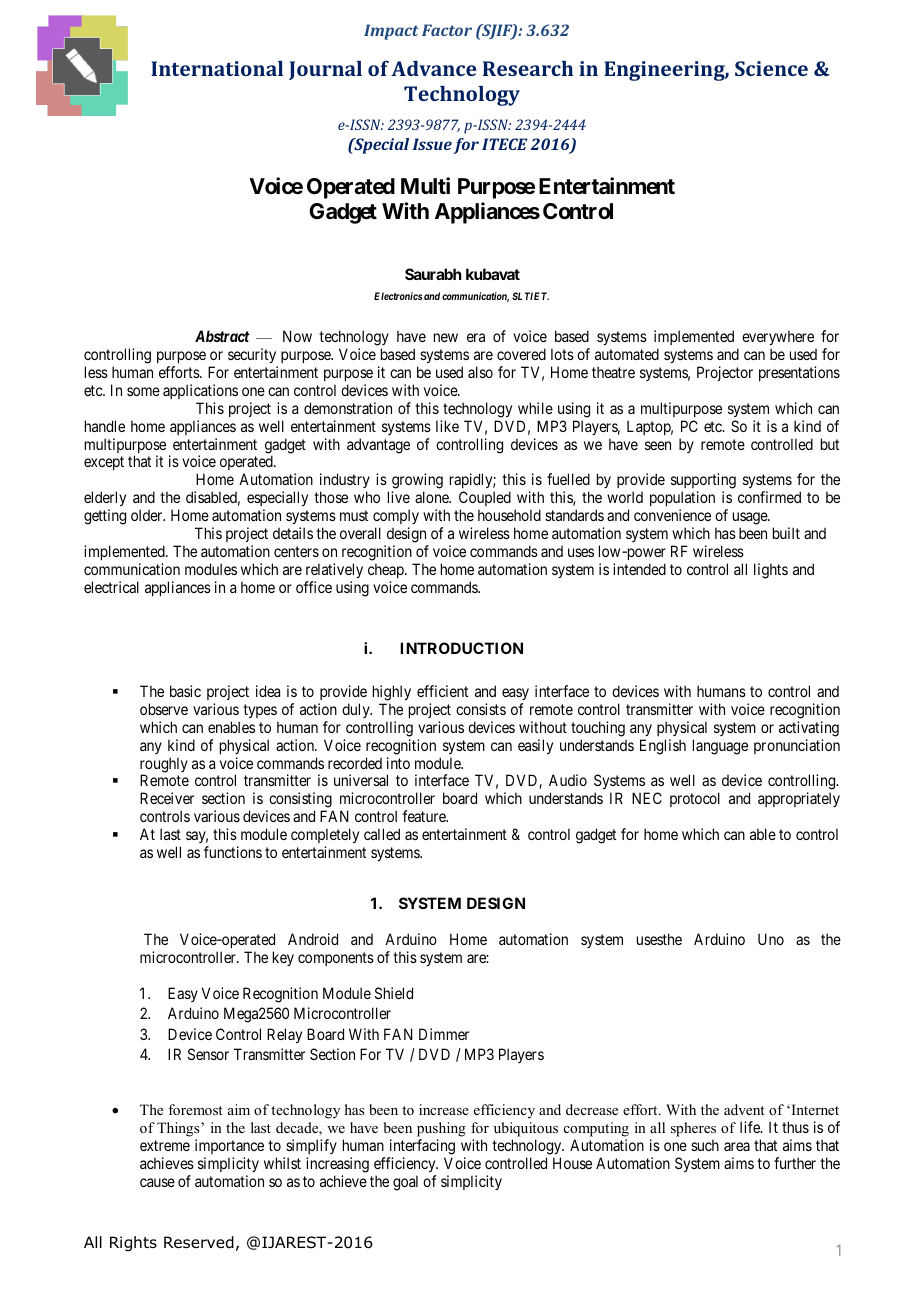 The width and height of the screenshot is (924, 1307). What do you see at coordinates (433, 68) in the screenshot?
I see `Advance` at bounding box center [433, 68].
